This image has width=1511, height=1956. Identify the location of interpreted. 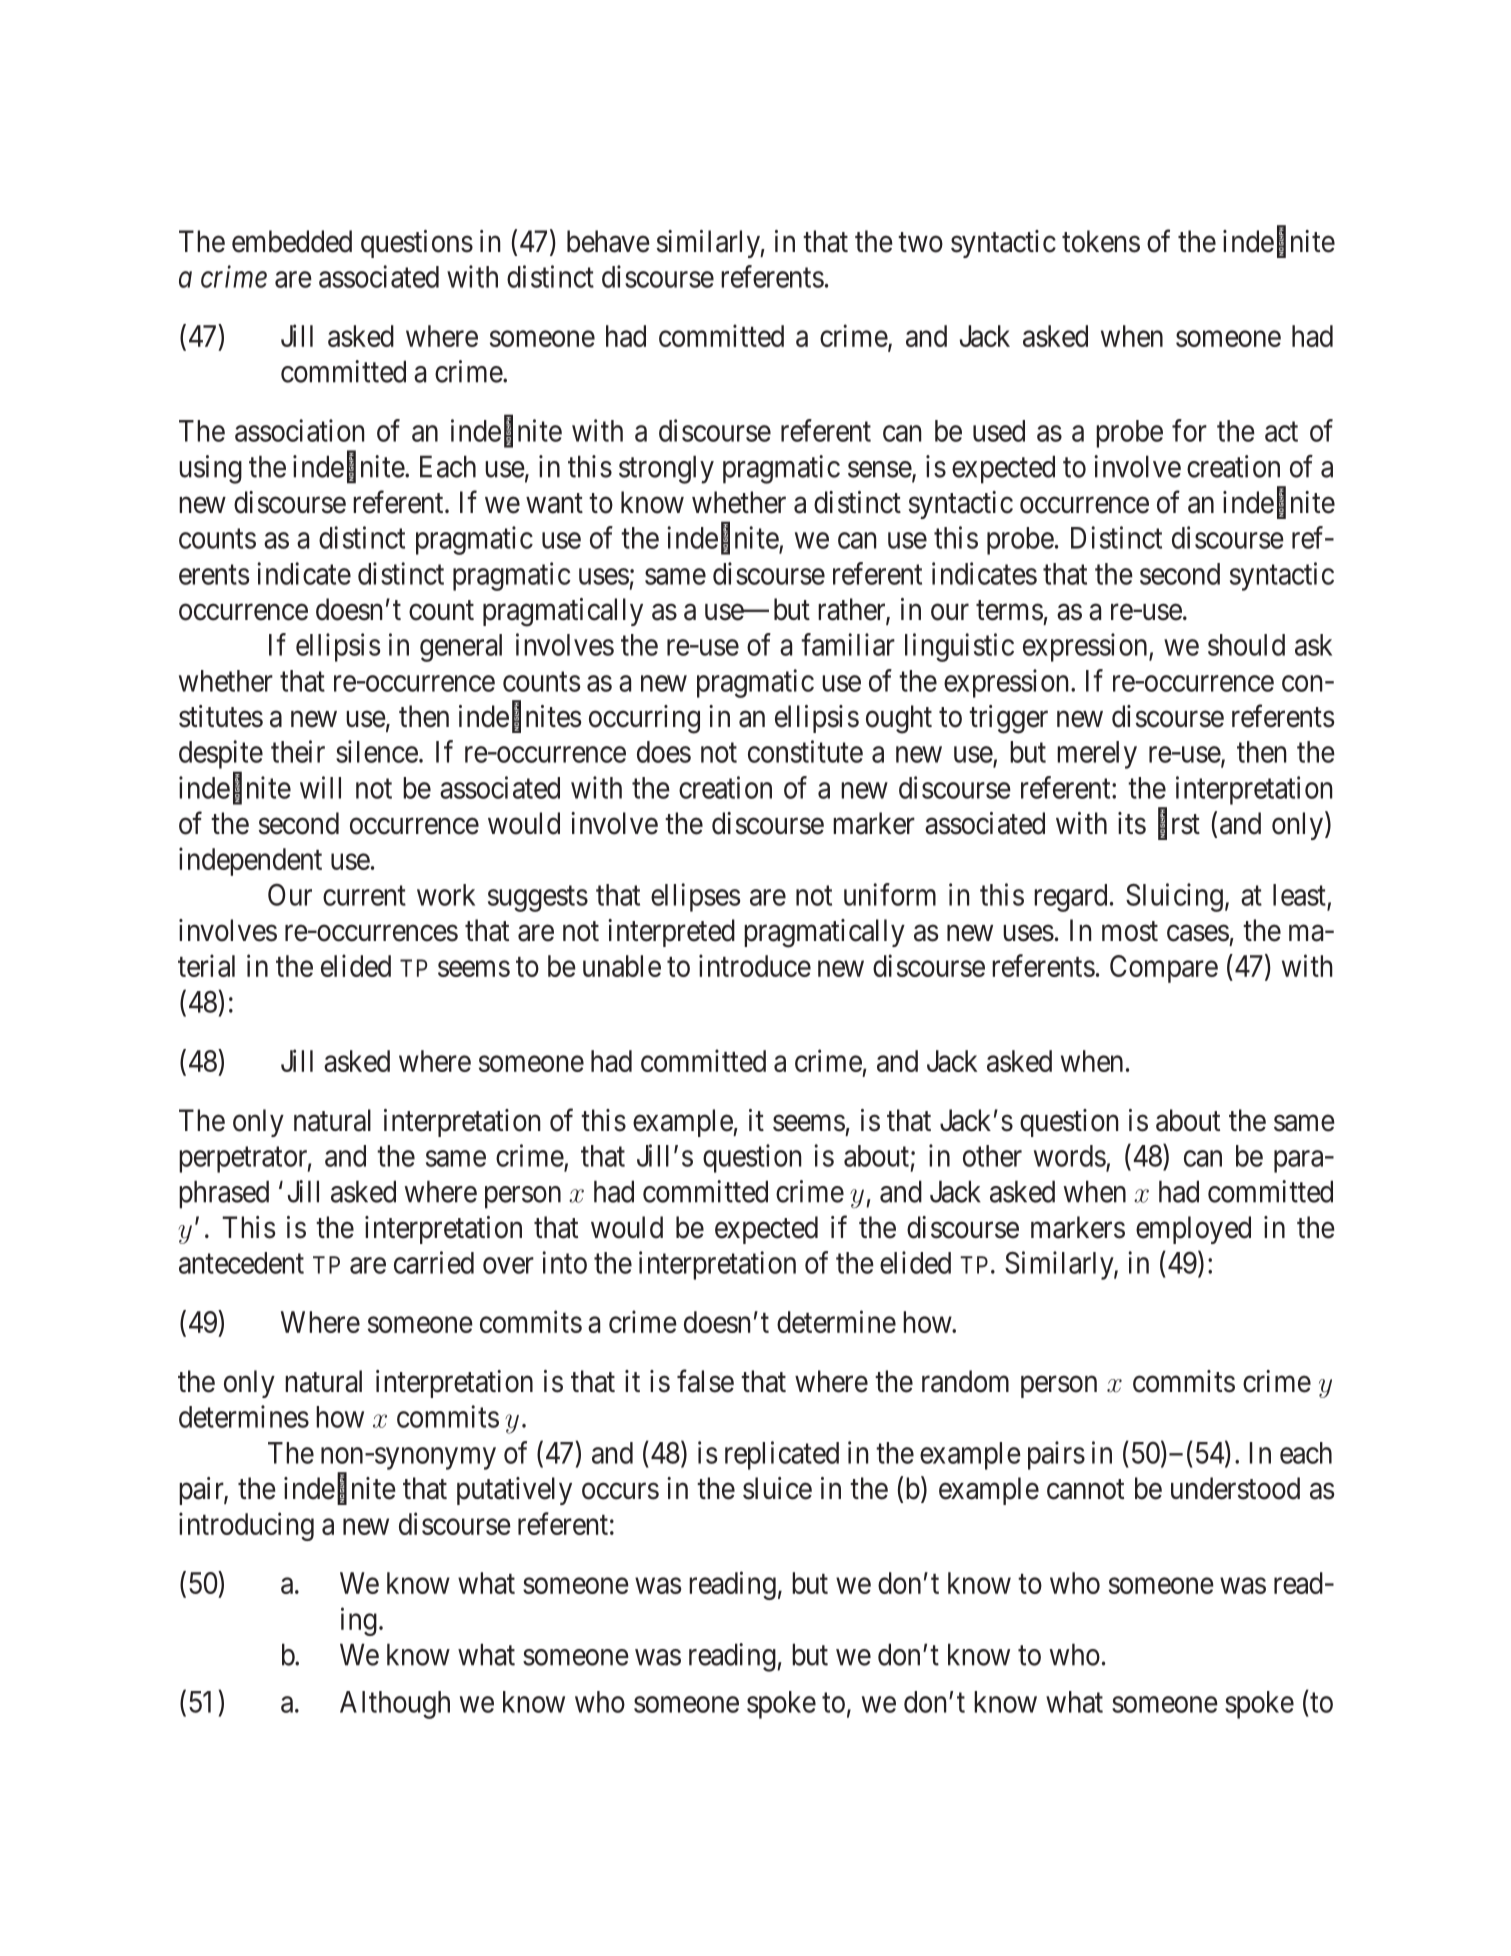
(671, 933).
